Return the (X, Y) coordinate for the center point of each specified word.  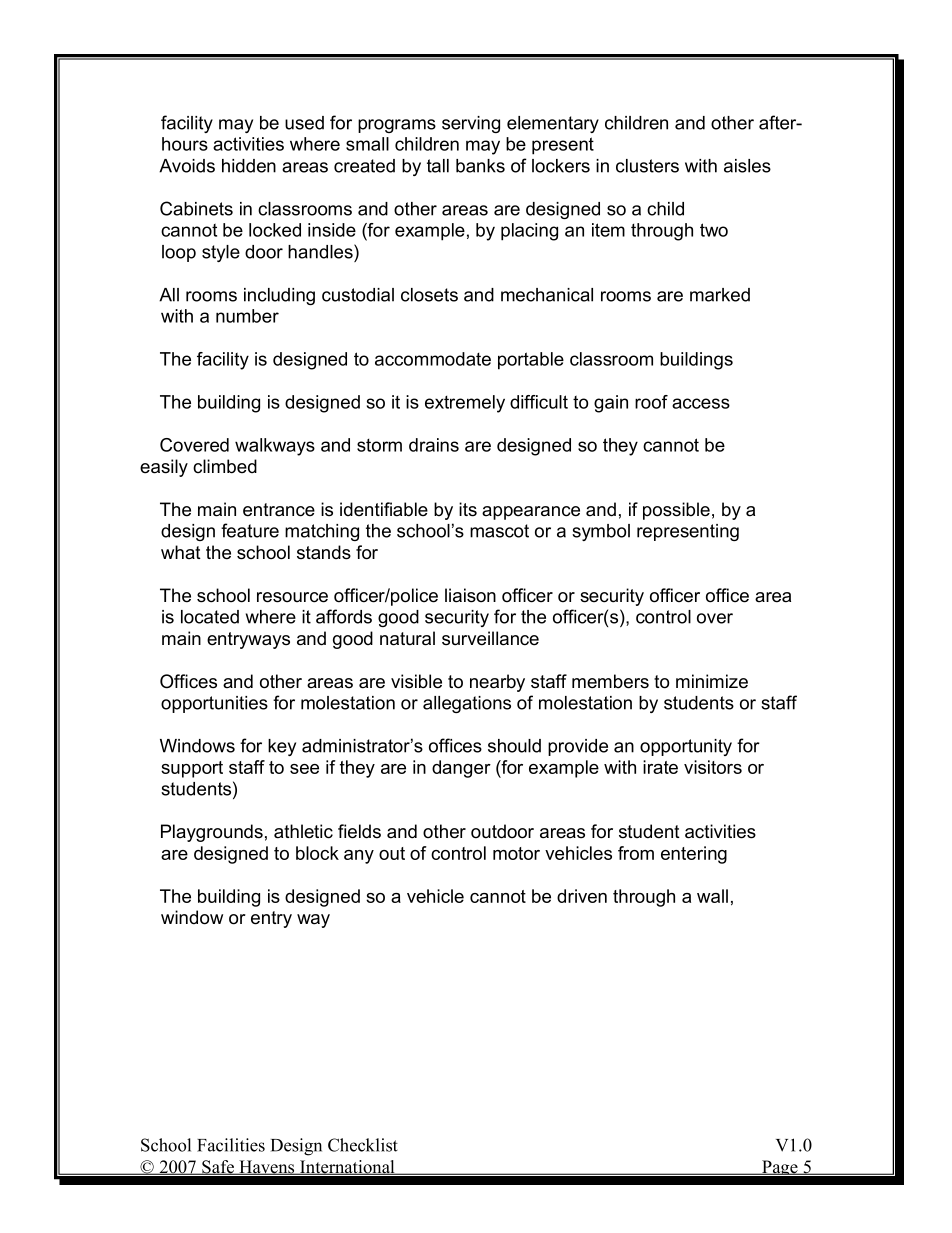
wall (712, 896)
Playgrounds (212, 833)
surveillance (490, 638)
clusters (647, 166)
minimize (712, 681)
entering (694, 855)
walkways (275, 447)
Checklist (363, 1145)
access (701, 403)
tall (438, 166)
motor (516, 853)
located (210, 617)
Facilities (231, 1145)
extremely (465, 404)
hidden (249, 166)
